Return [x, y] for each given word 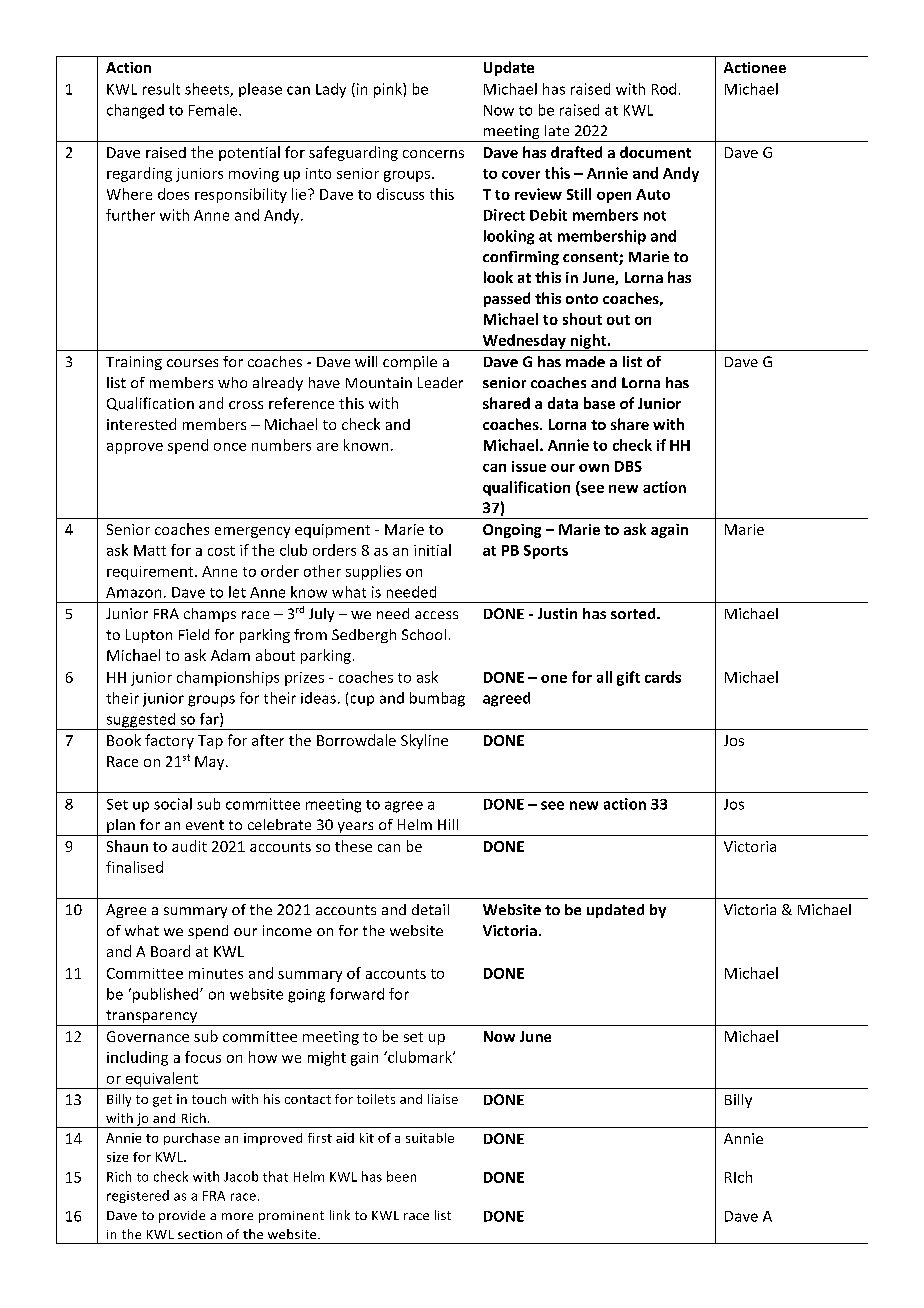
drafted [576, 152]
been [401, 1176]
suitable [430, 1138]
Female [214, 110]
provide [182, 1216]
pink [389, 90]
